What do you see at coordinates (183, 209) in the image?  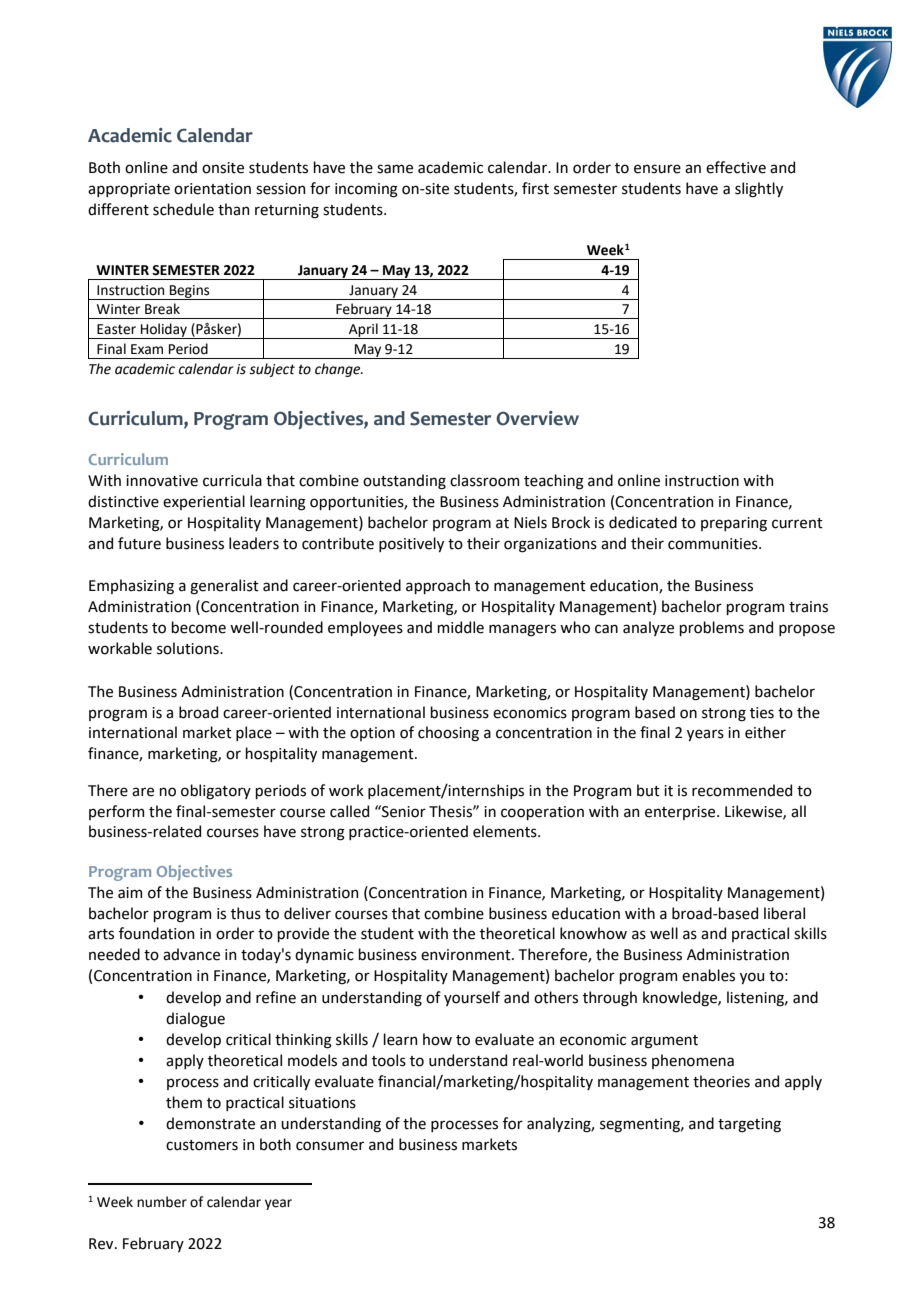 I see `schedule` at bounding box center [183, 209].
